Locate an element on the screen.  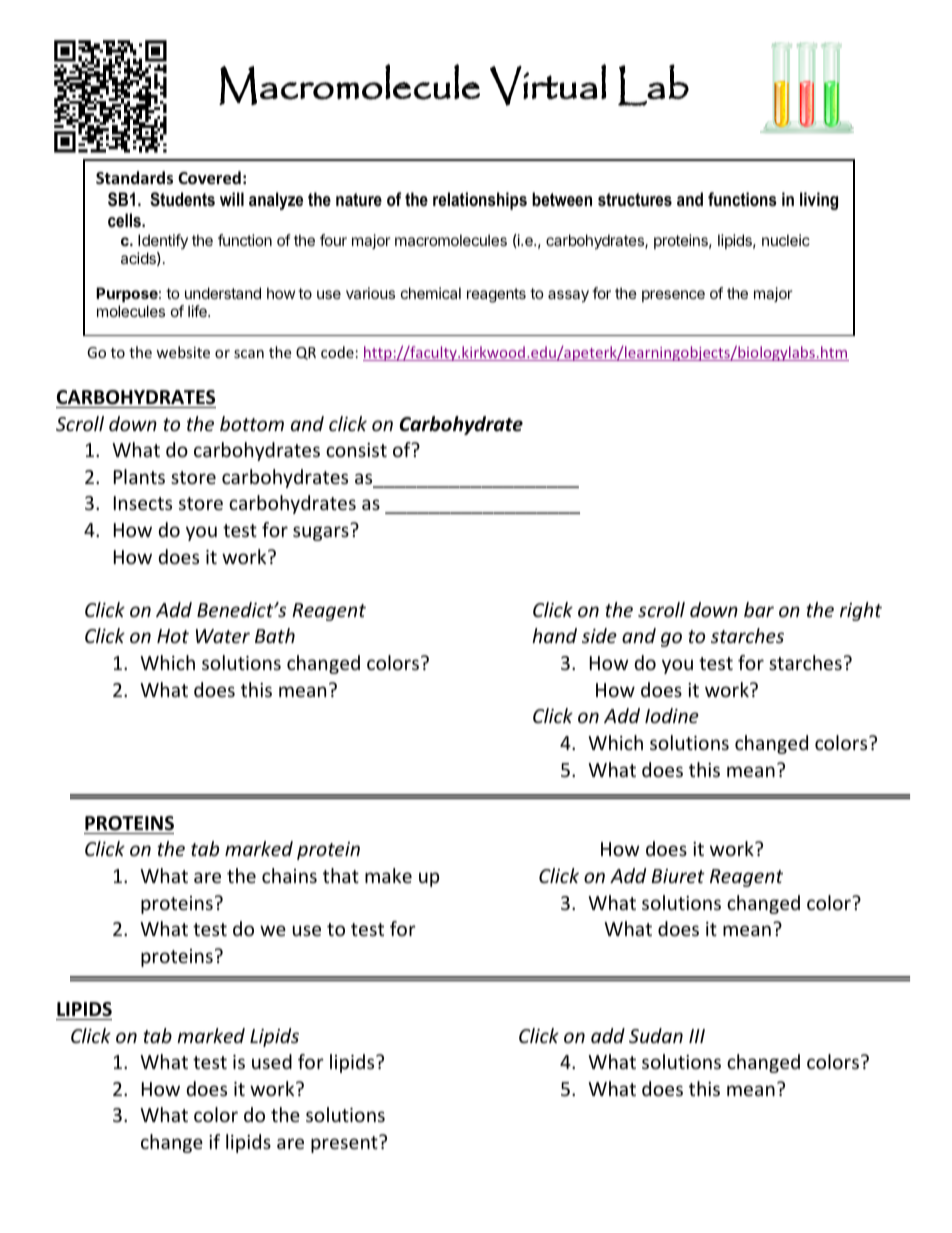
present is located at coordinates (345, 1144).
